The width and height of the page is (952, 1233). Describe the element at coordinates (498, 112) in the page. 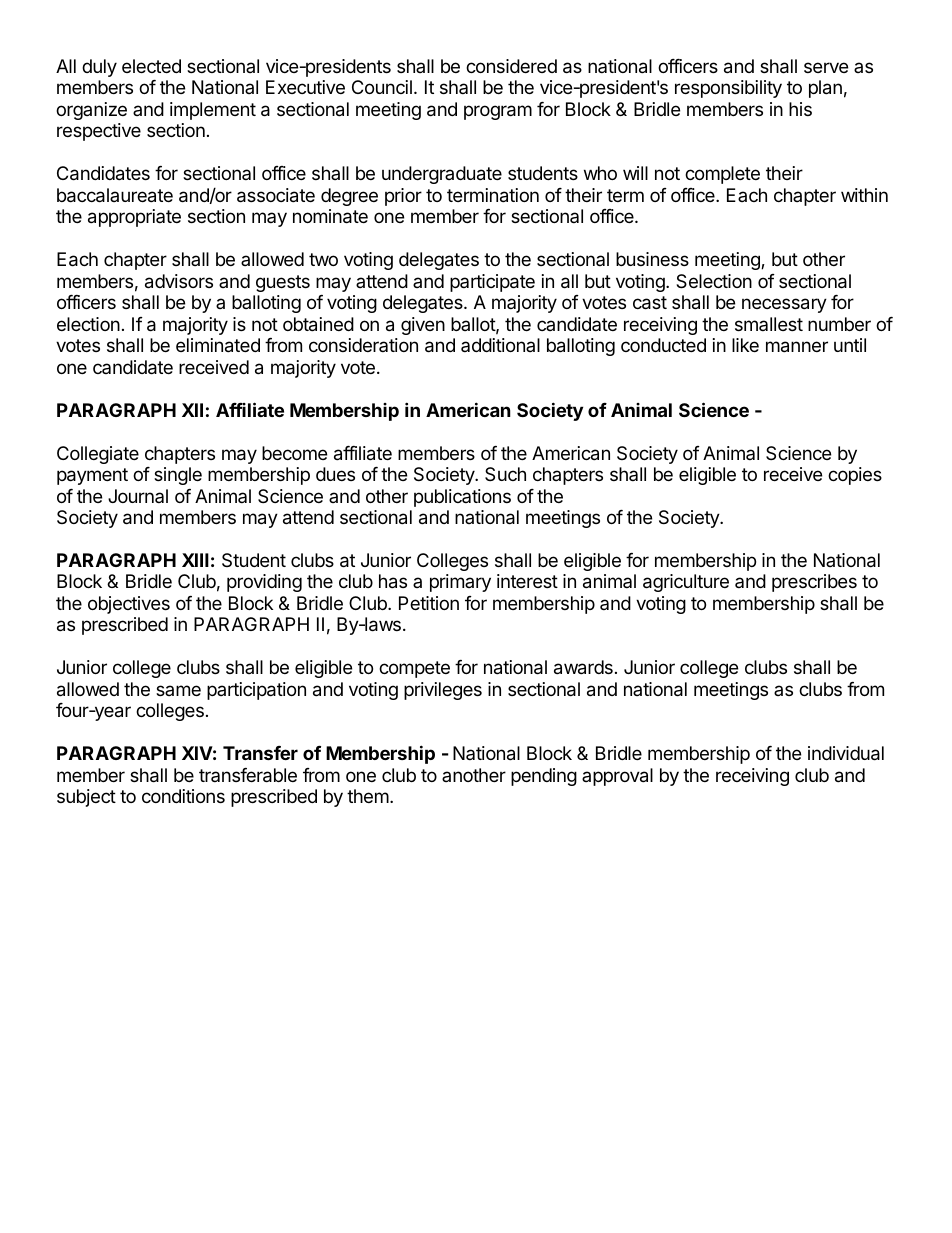

I see `program` at that location.
